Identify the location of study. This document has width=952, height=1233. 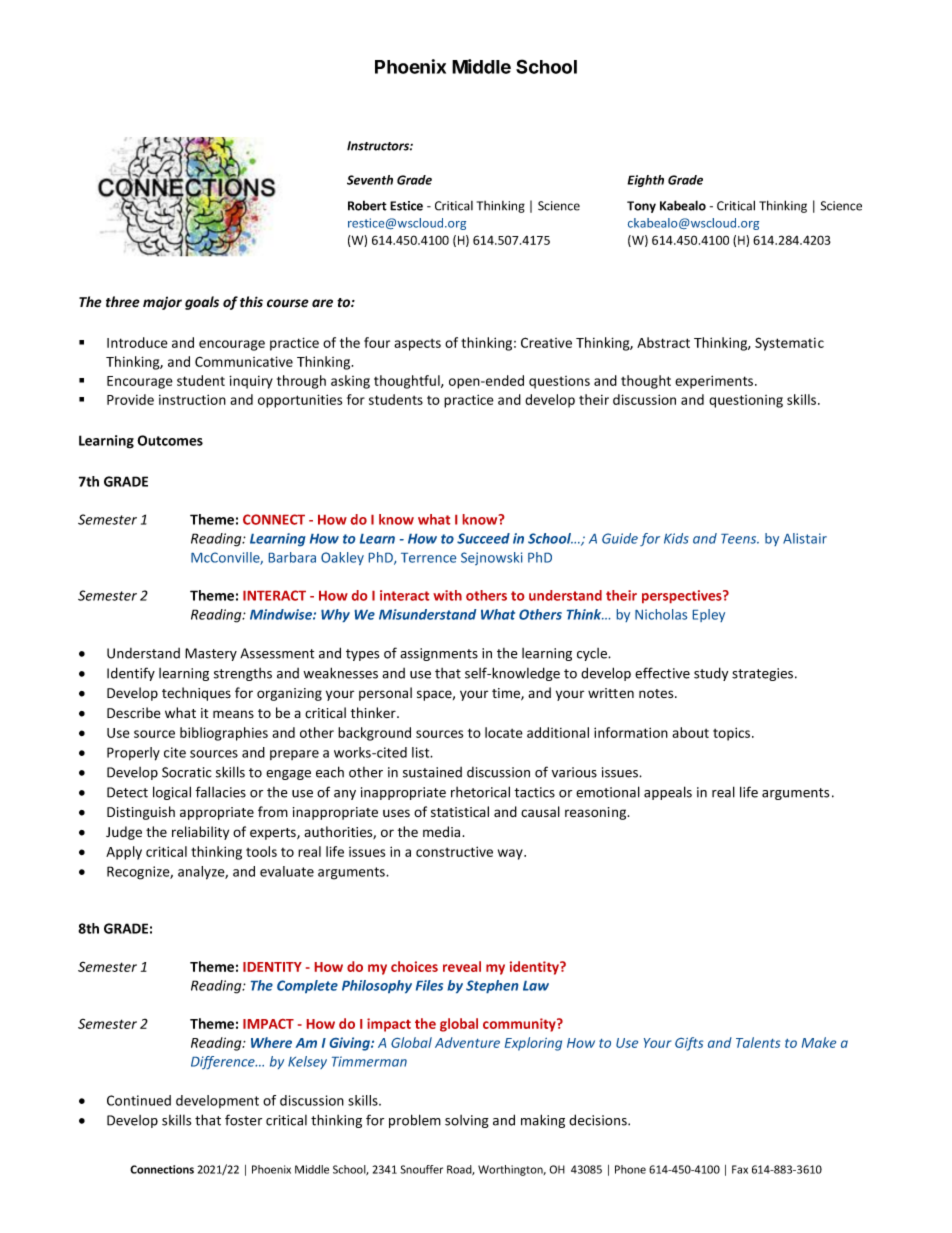
(711, 674).
